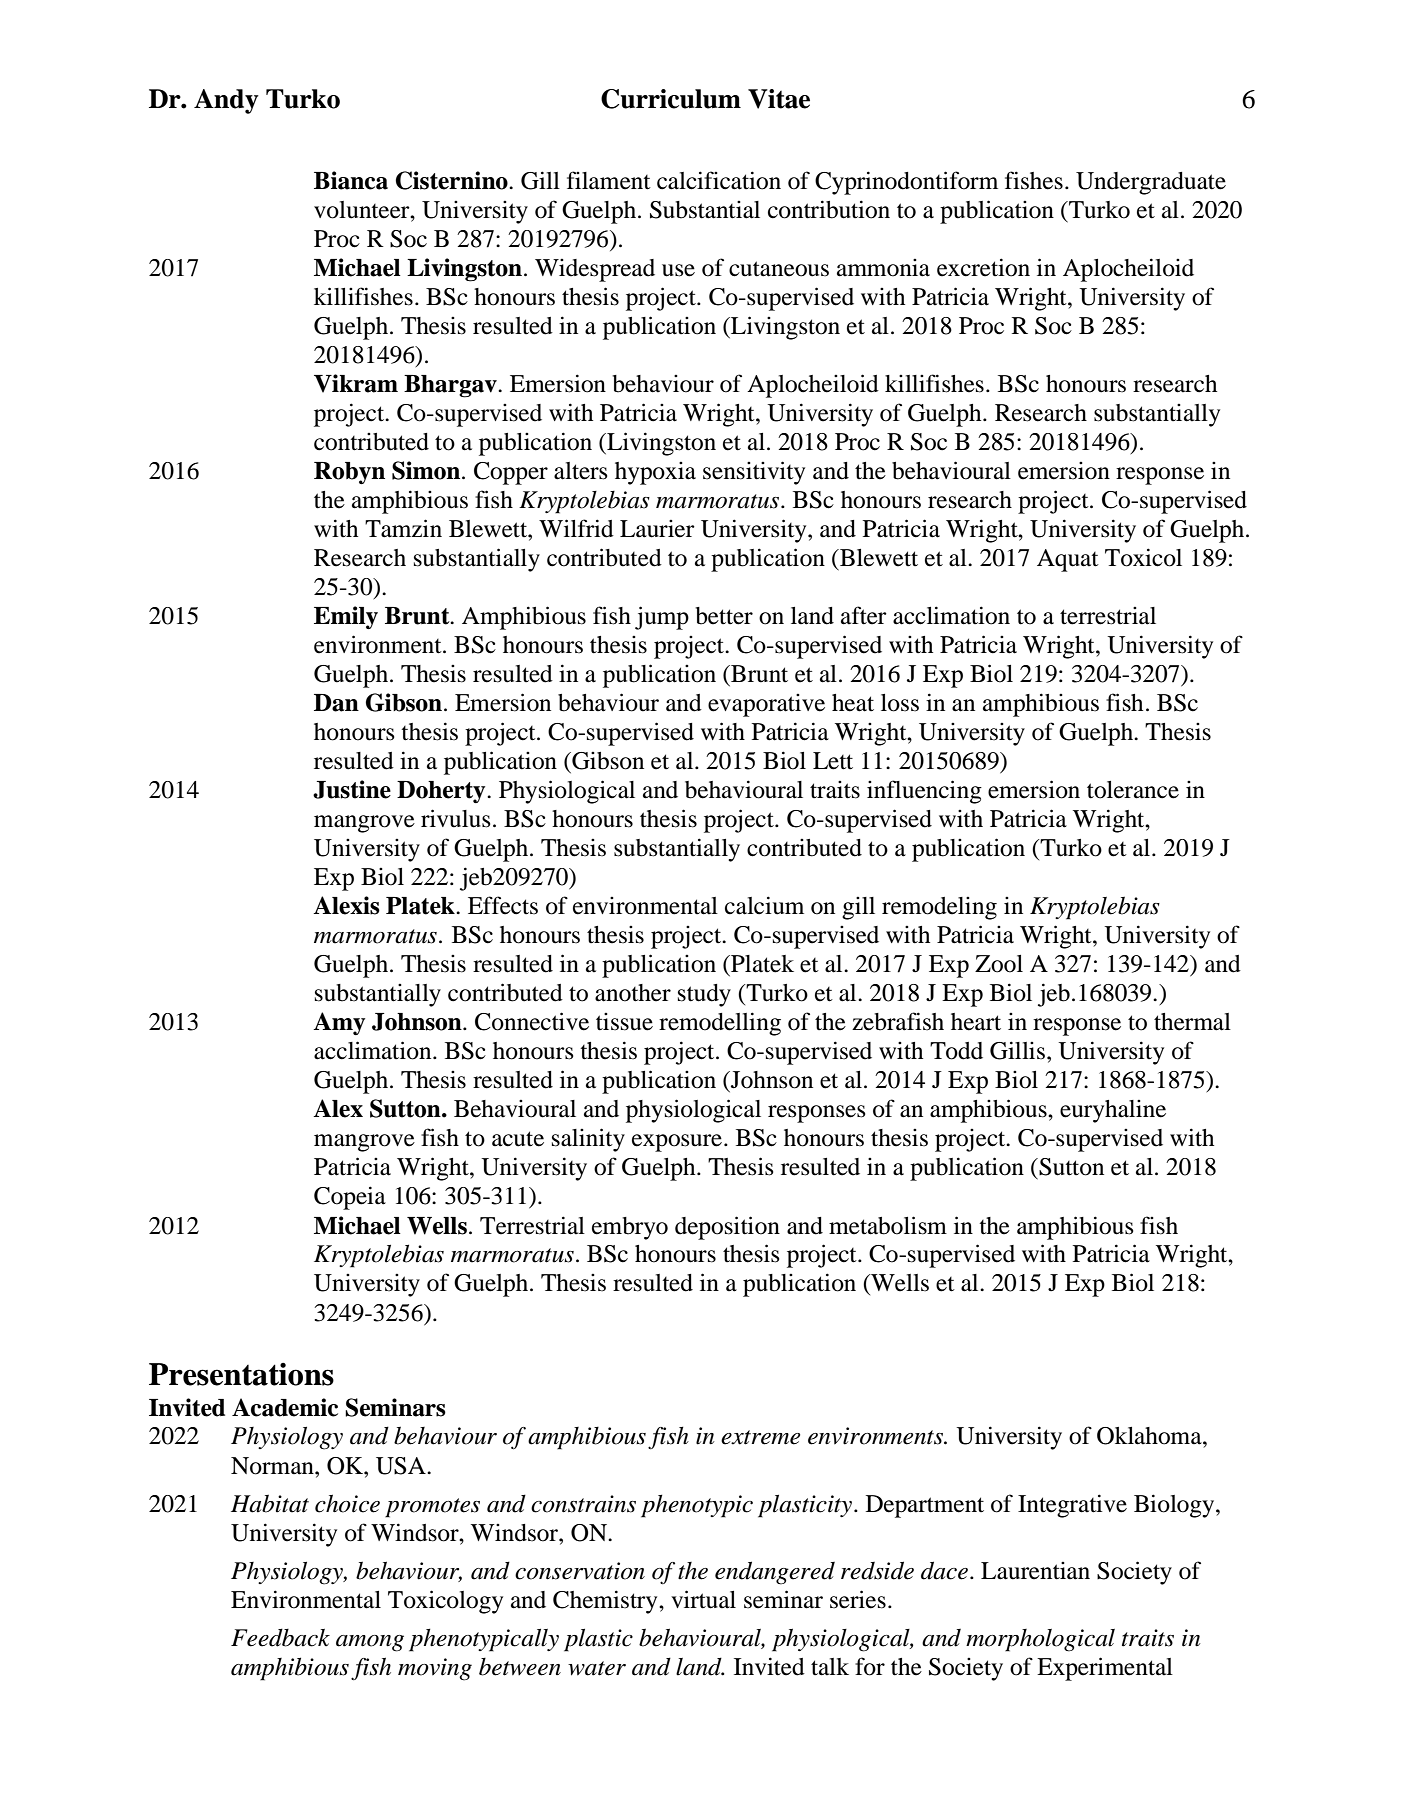 This image has width=1404, height=1817. Describe the element at coordinates (1113, 1111) in the image. I see `euryhaline` at that location.
